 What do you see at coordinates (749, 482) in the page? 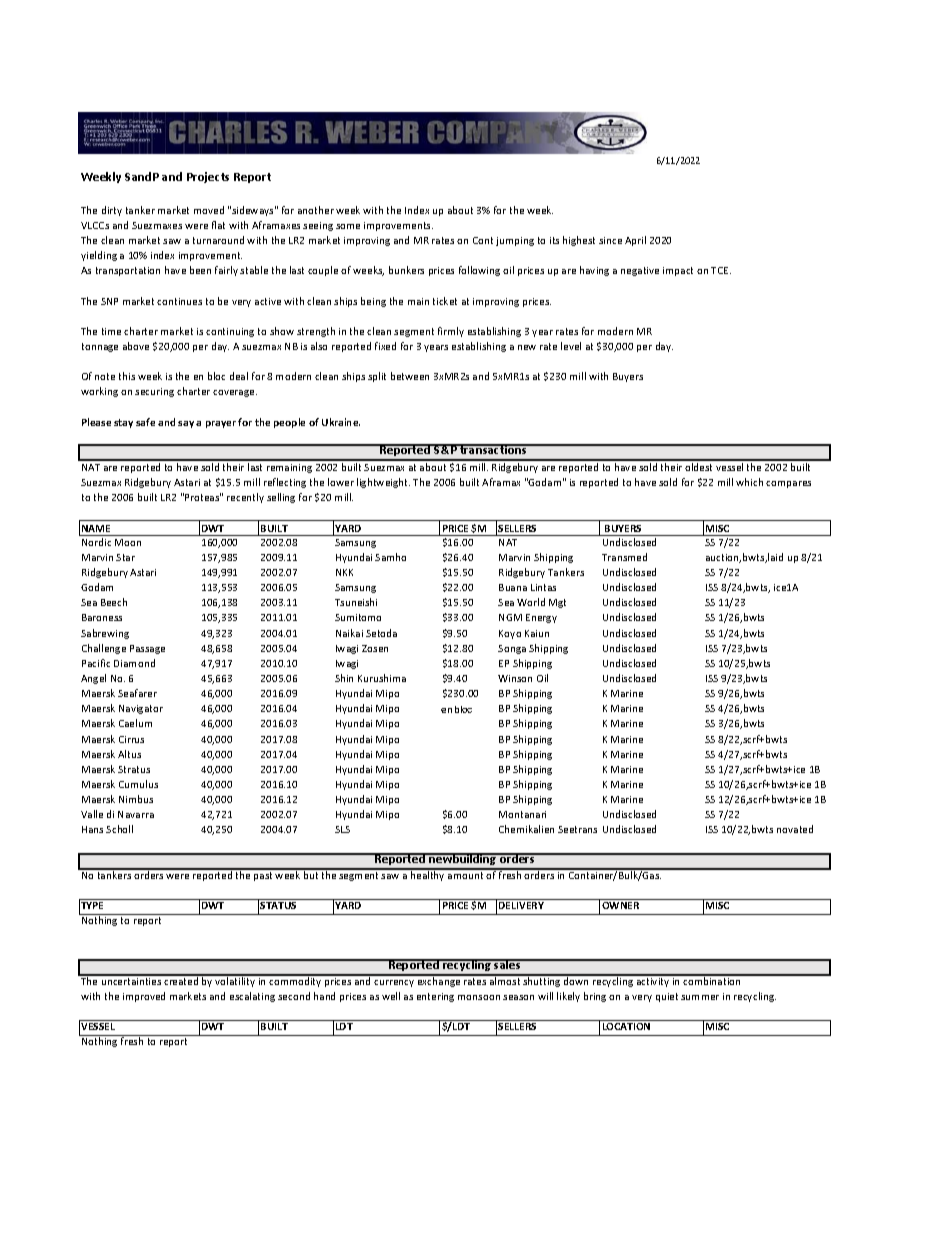
I see `which` at bounding box center [749, 482].
